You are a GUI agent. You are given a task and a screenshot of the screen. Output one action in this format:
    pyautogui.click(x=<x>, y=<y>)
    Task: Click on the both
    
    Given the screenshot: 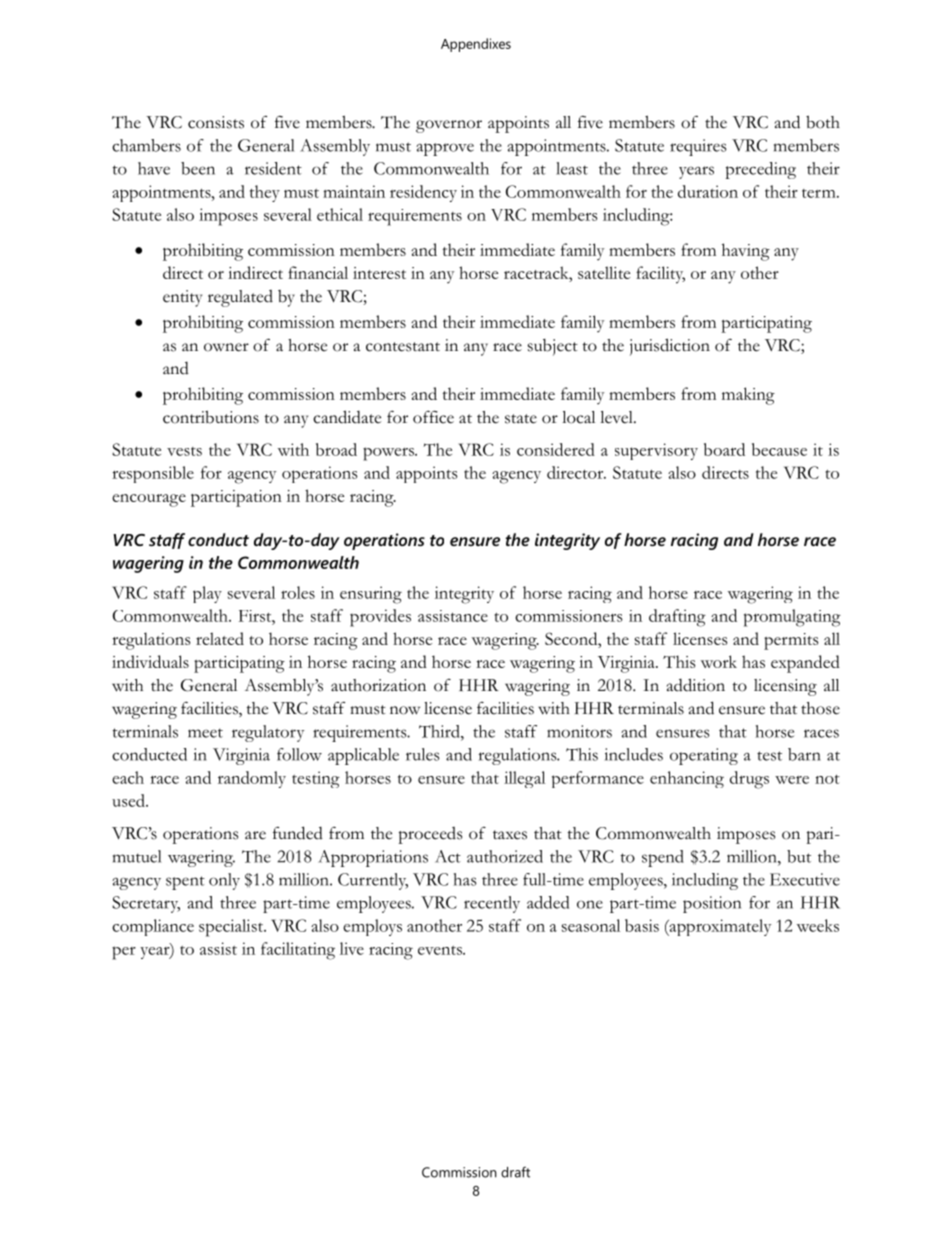 What is the action you would take?
    pyautogui.click(x=823, y=122)
